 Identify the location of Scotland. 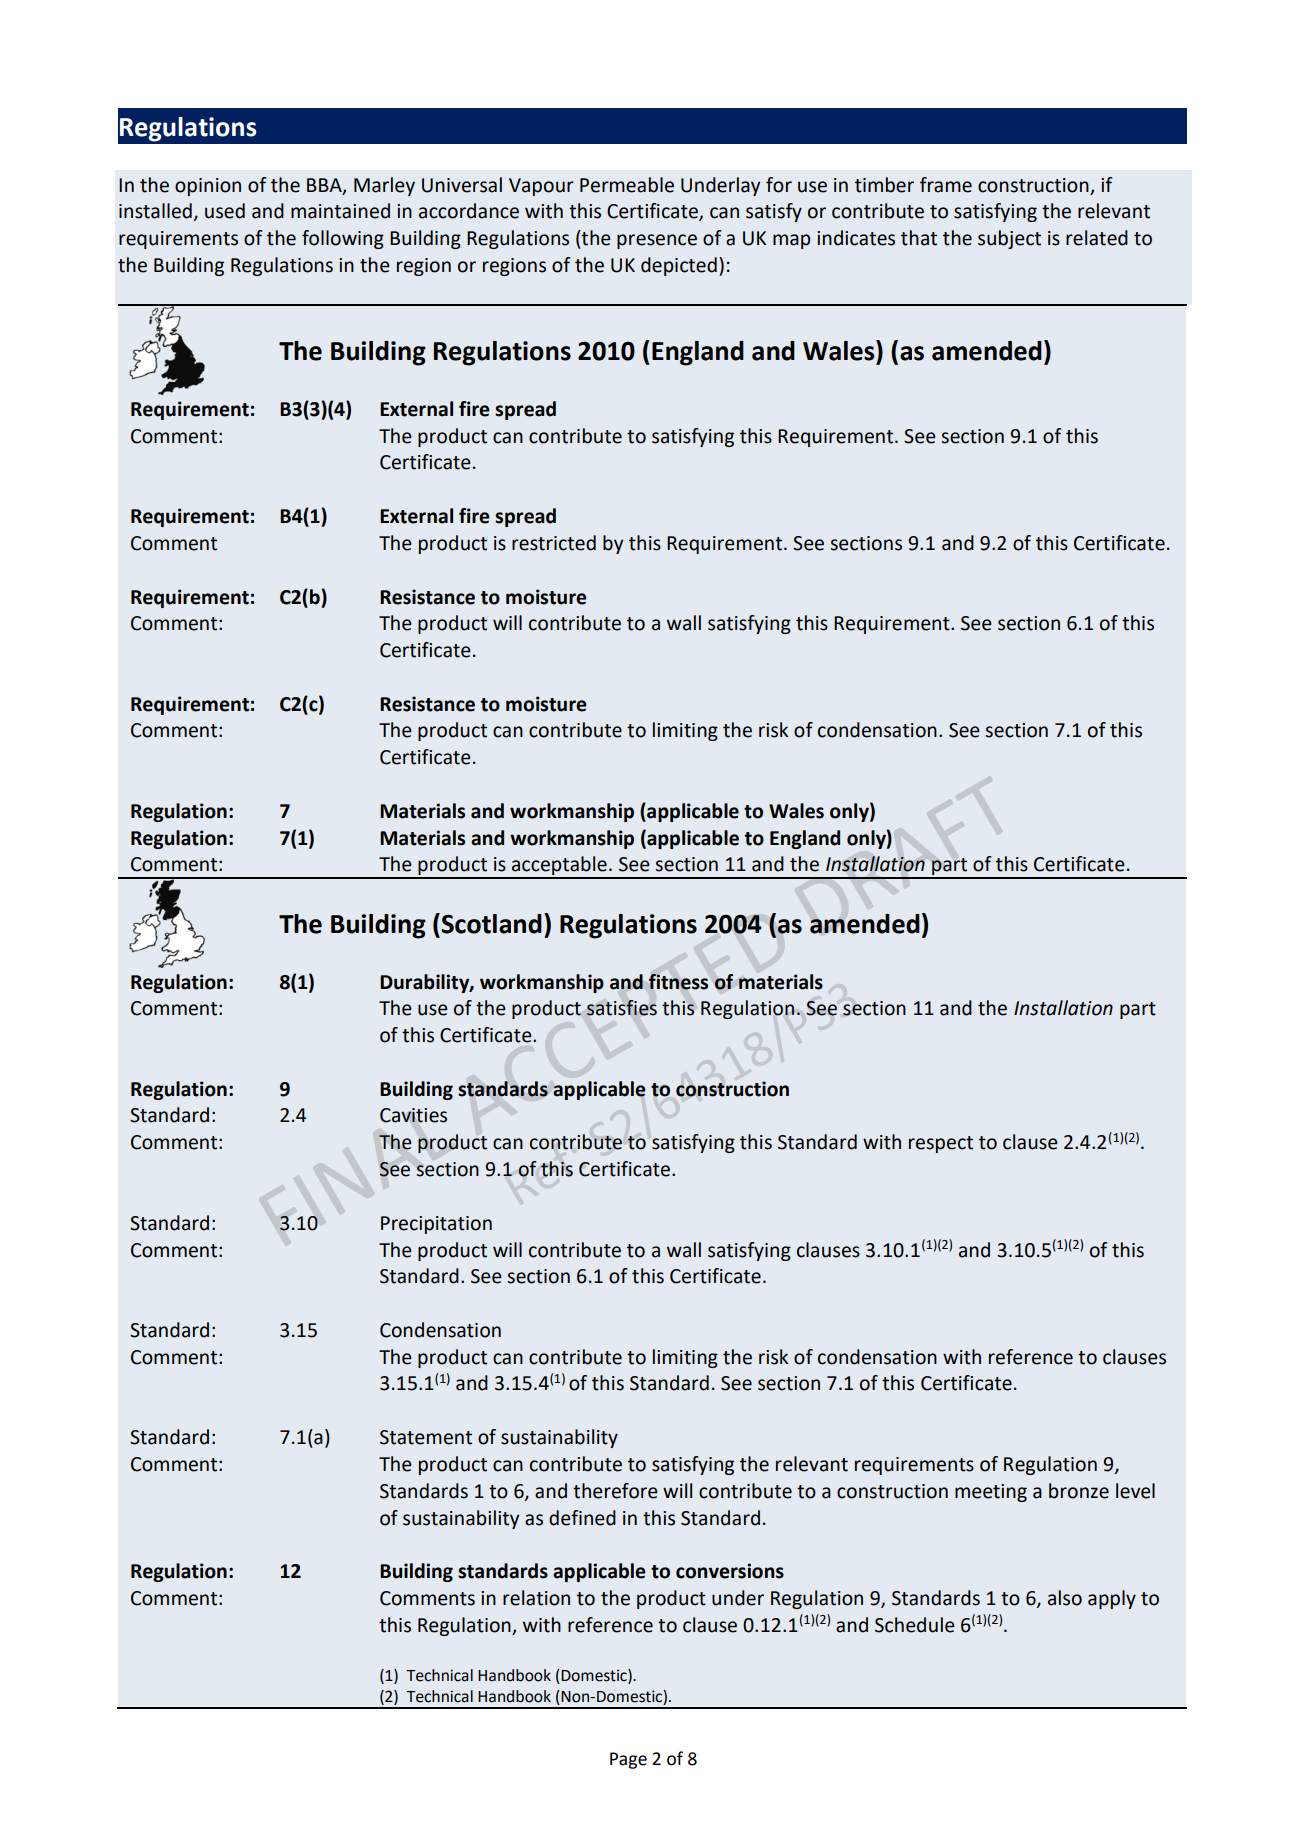
(490, 923).
